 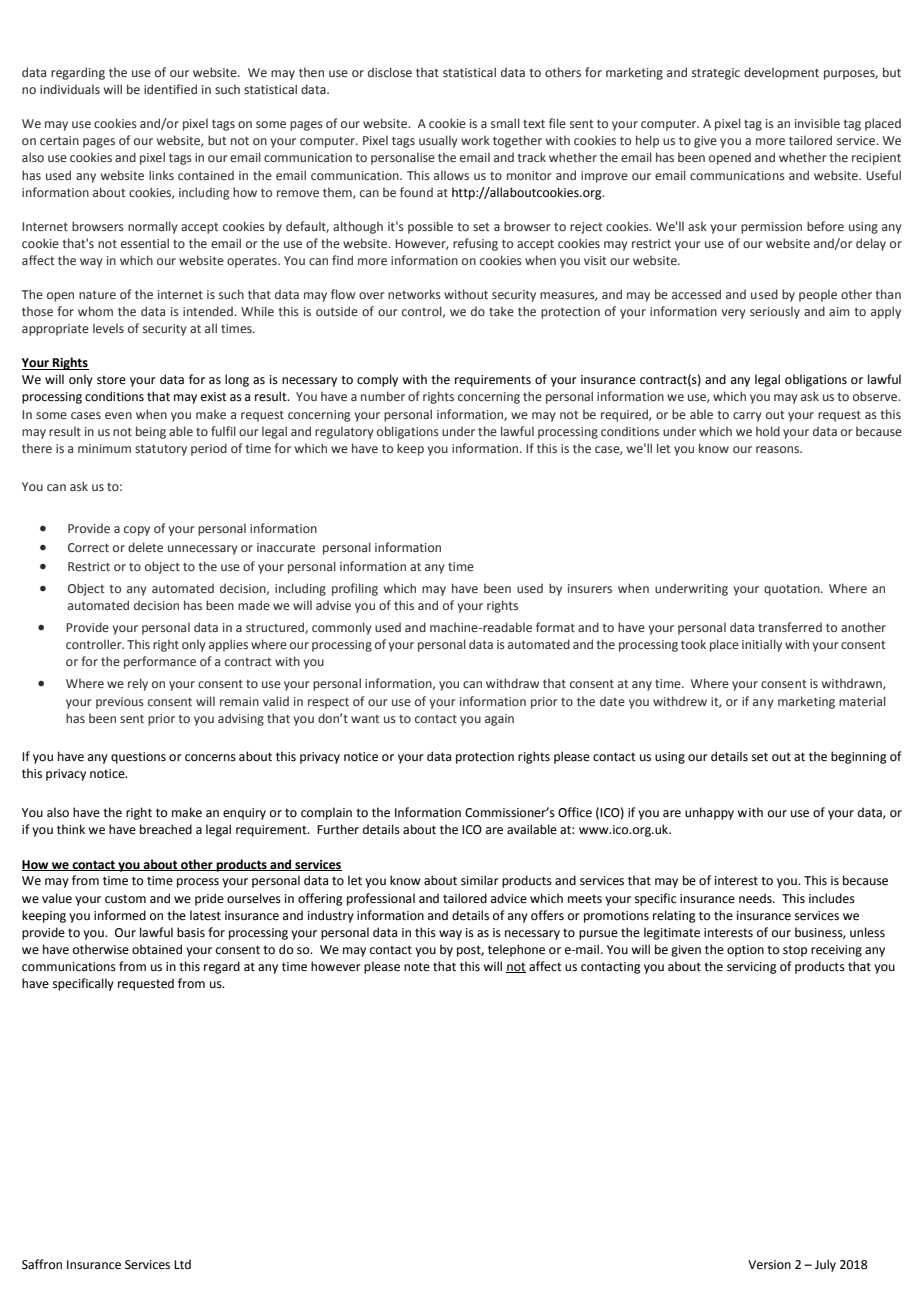 What do you see at coordinates (170, 89) in the image?
I see `identified` at bounding box center [170, 89].
